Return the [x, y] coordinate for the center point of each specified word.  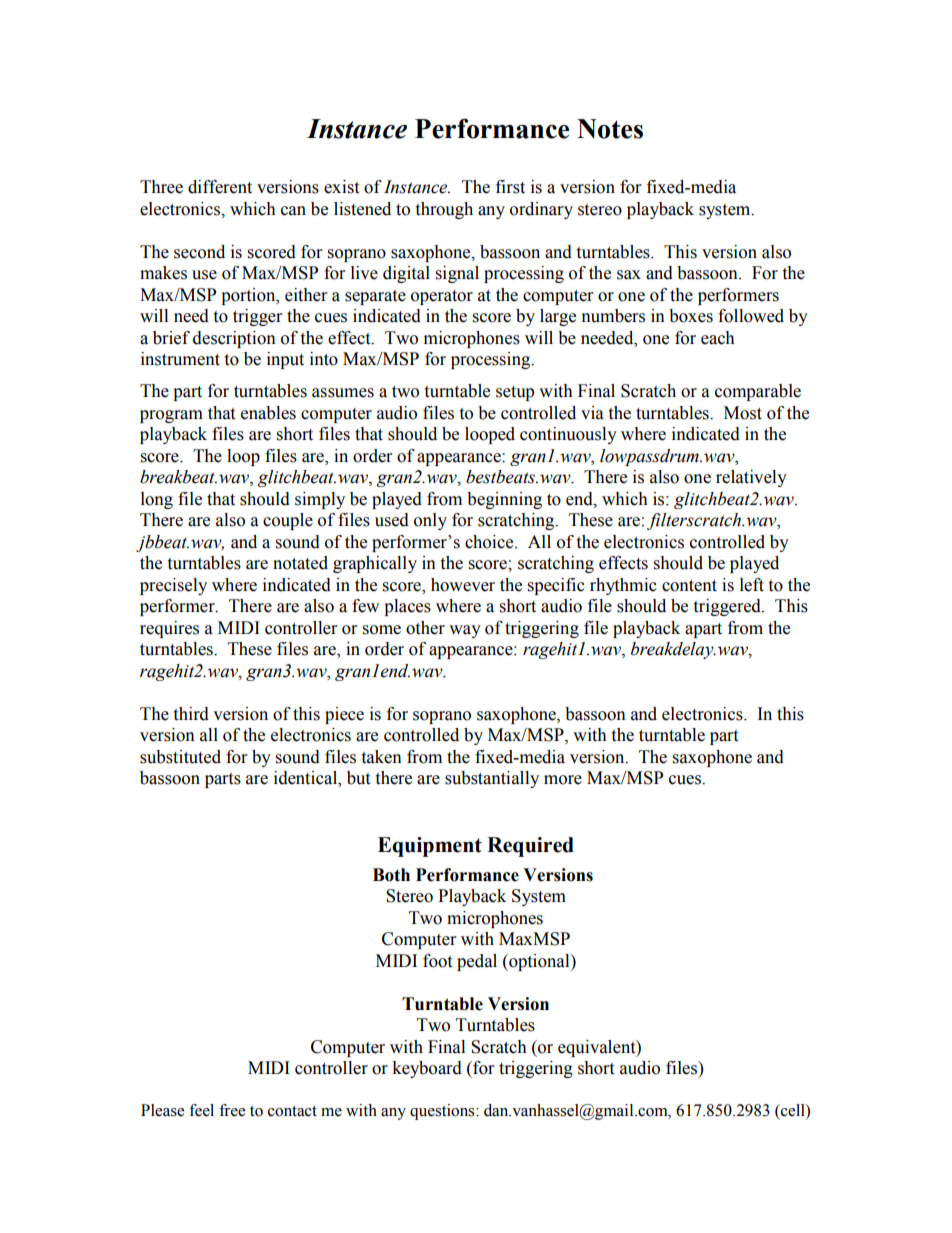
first [510, 187]
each [718, 338]
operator [442, 297]
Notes [610, 129]
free [232, 1110]
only [430, 521]
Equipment [430, 847]
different [220, 187]
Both [391, 875]
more [563, 780]
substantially [492, 779]
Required [530, 847]
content [689, 586]
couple [288, 521]
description [234, 339]
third [191, 714]
